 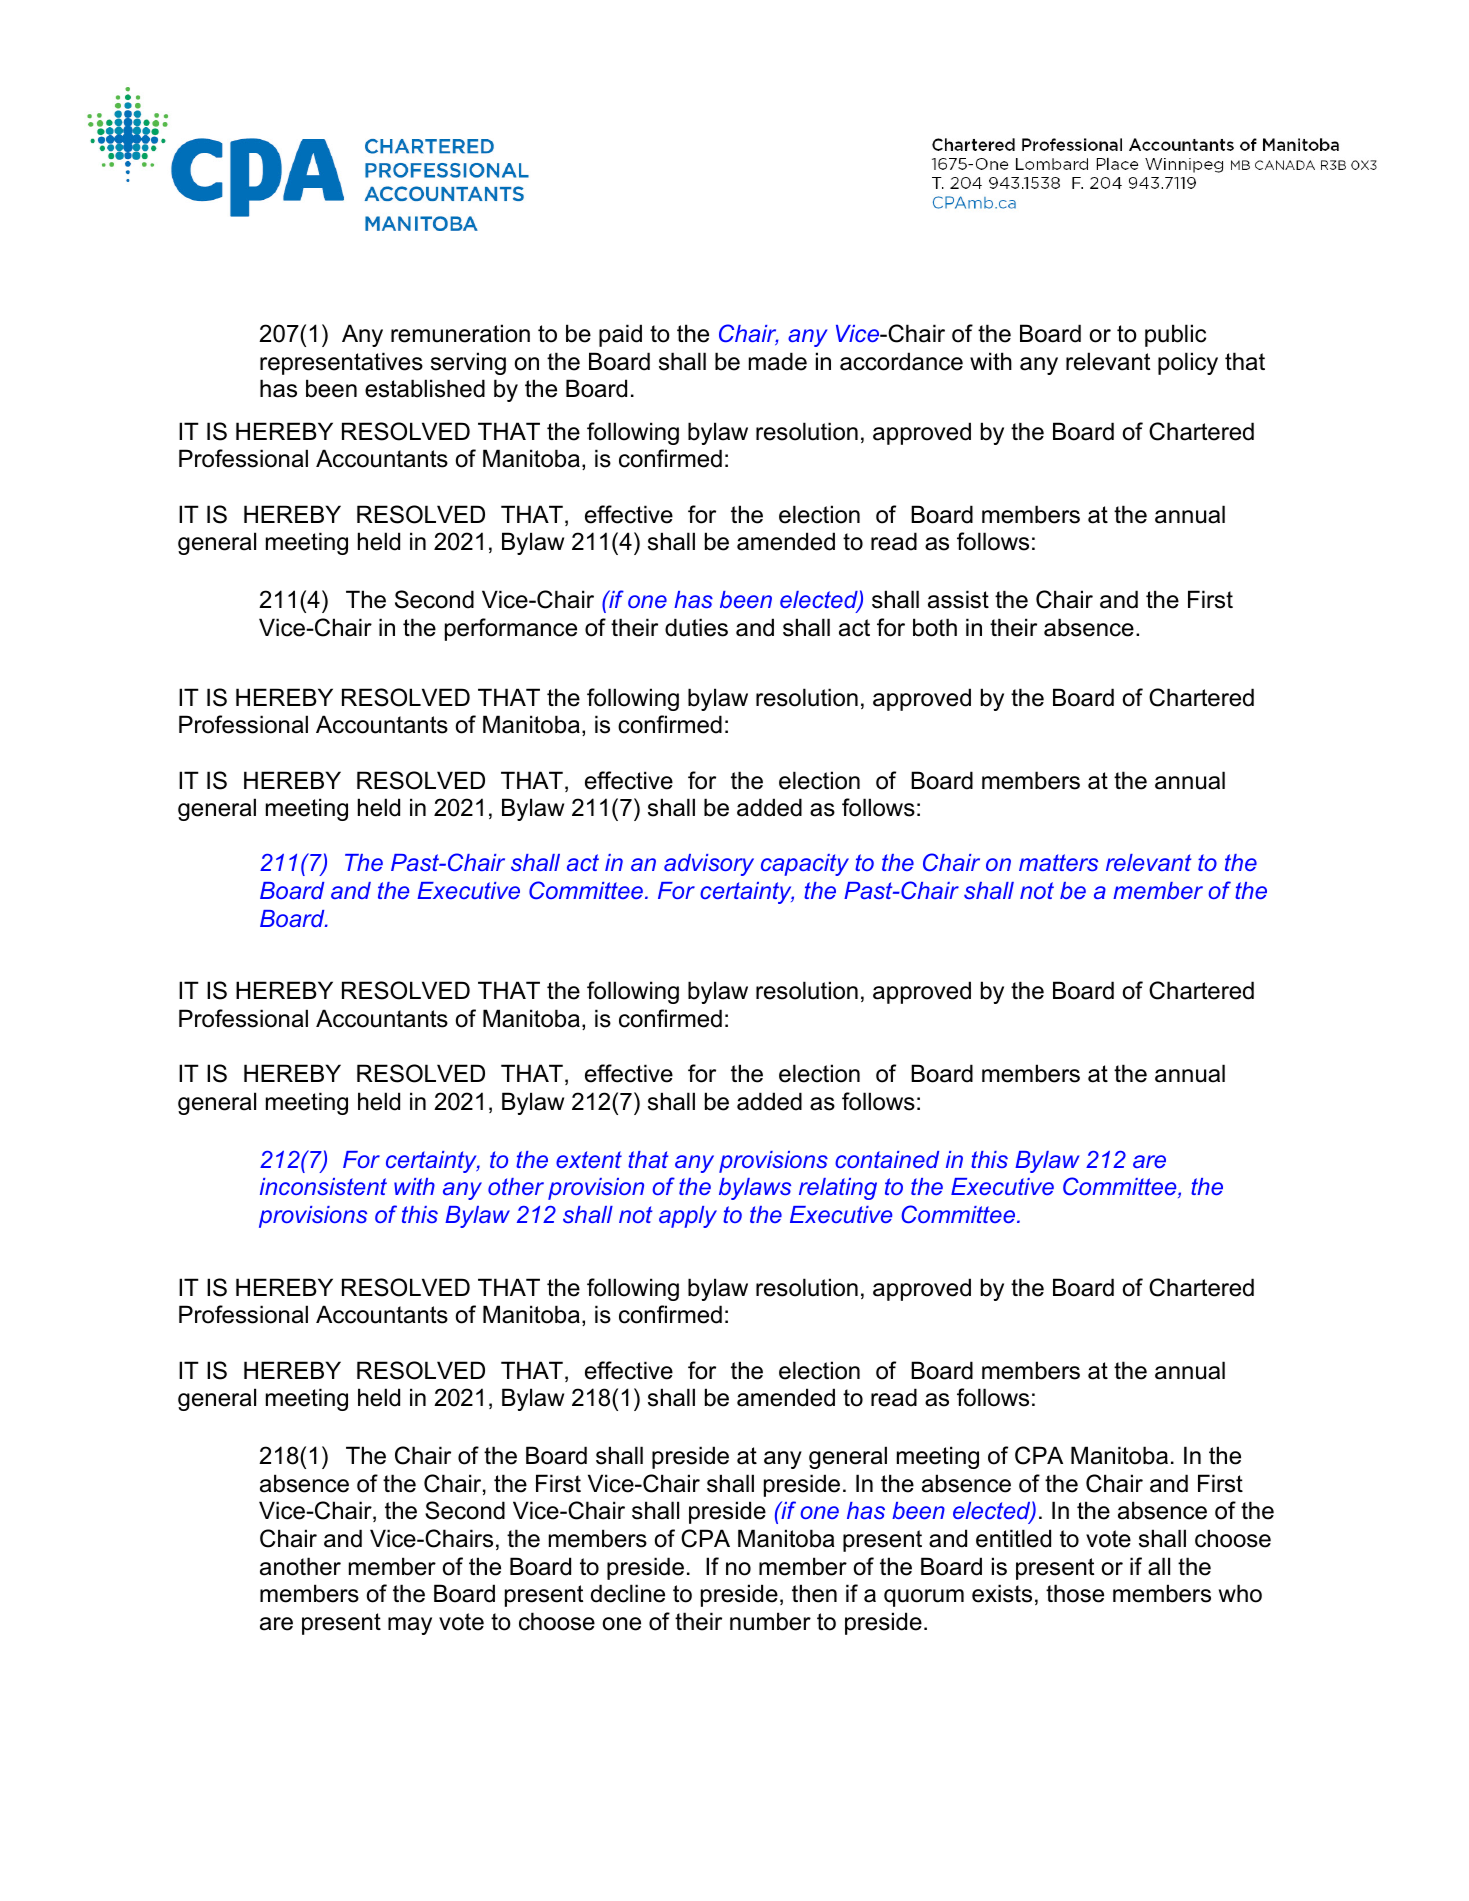 What do you see at coordinates (887, 1159) in the screenshot?
I see `contained` at bounding box center [887, 1159].
